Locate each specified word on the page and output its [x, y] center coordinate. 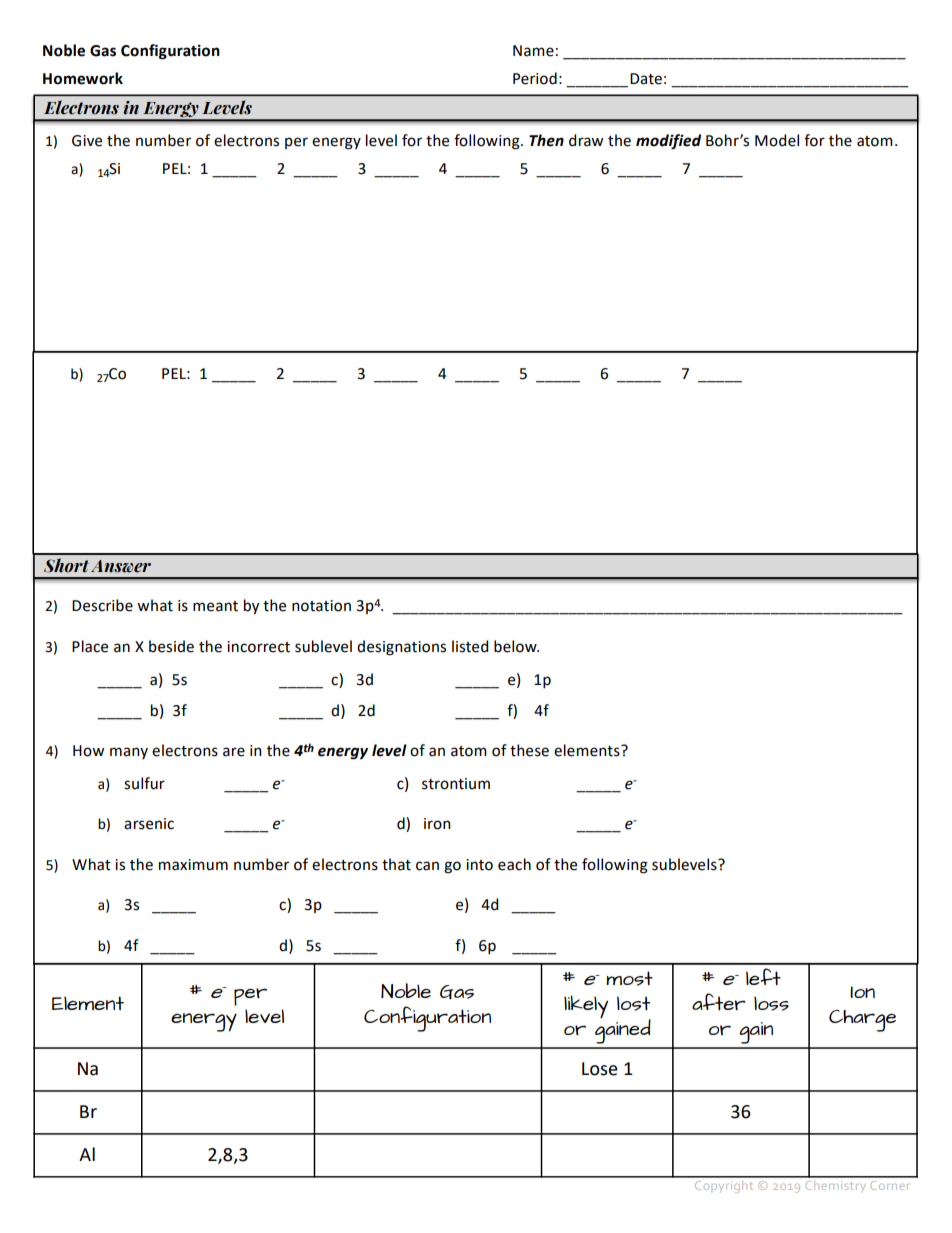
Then [546, 140]
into [479, 865]
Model [777, 140]
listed [470, 646]
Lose [600, 1069]
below [516, 646]
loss [771, 1003]
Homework [83, 78]
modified [668, 142]
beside [171, 646]
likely [586, 1006]
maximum [193, 865]
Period [535, 78]
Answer [121, 566]
